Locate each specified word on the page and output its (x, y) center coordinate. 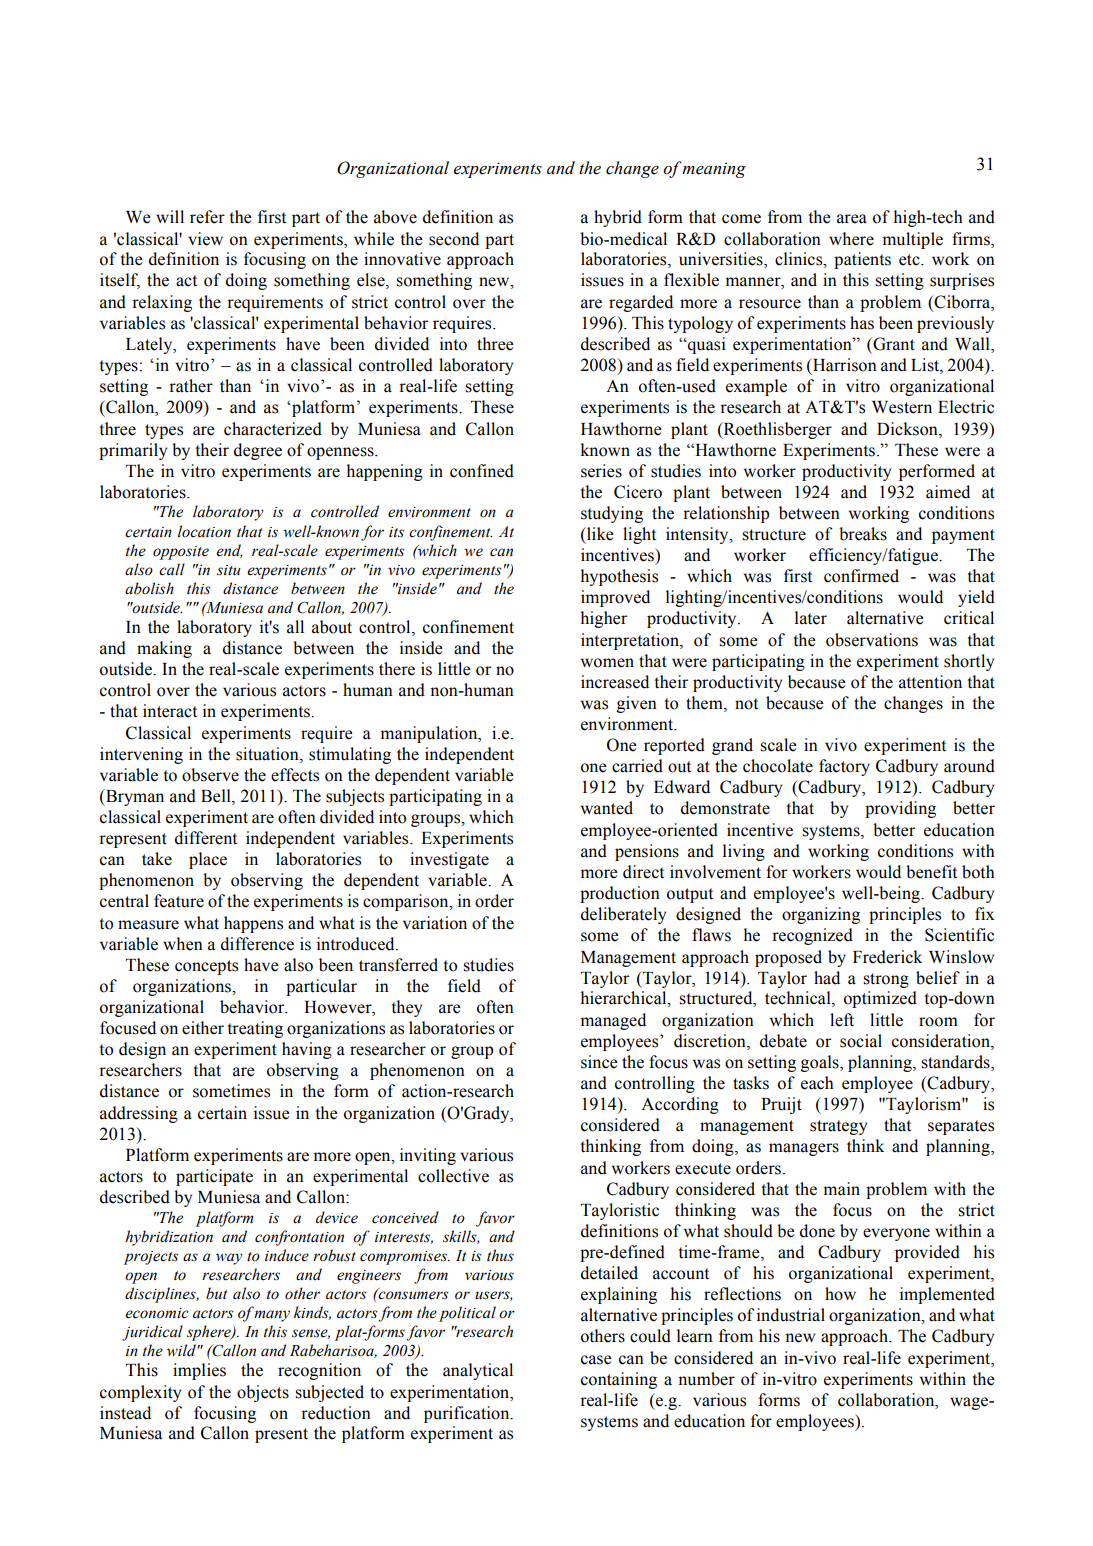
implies (199, 1371)
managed (613, 1021)
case (596, 1360)
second (454, 239)
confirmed (861, 576)
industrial (791, 1315)
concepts (206, 967)
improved (615, 598)
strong (886, 980)
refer (207, 217)
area (852, 219)
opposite (181, 553)
